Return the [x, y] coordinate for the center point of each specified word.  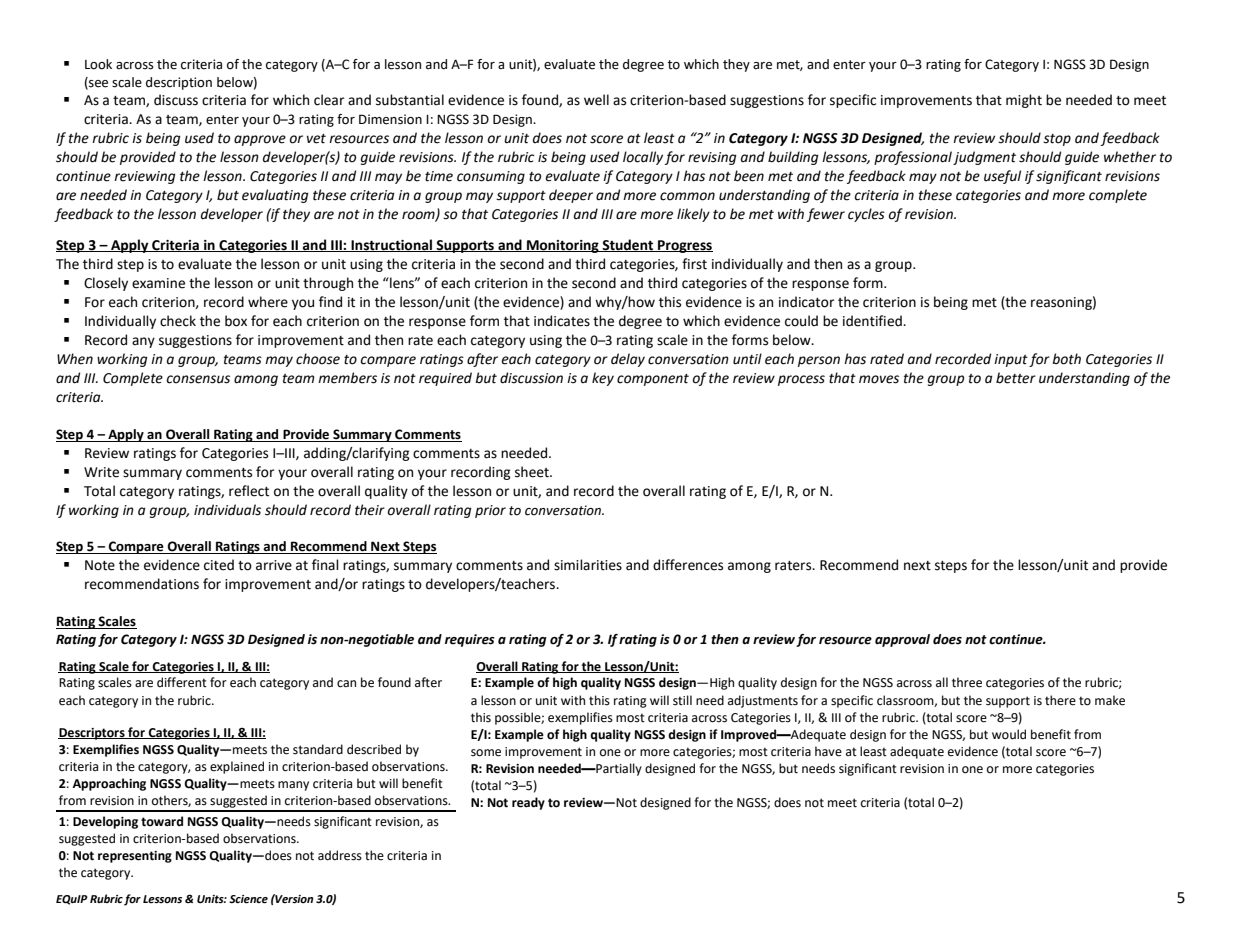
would [1009, 734]
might [1024, 101]
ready [528, 803]
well [596, 100]
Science [248, 899]
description [179, 83]
